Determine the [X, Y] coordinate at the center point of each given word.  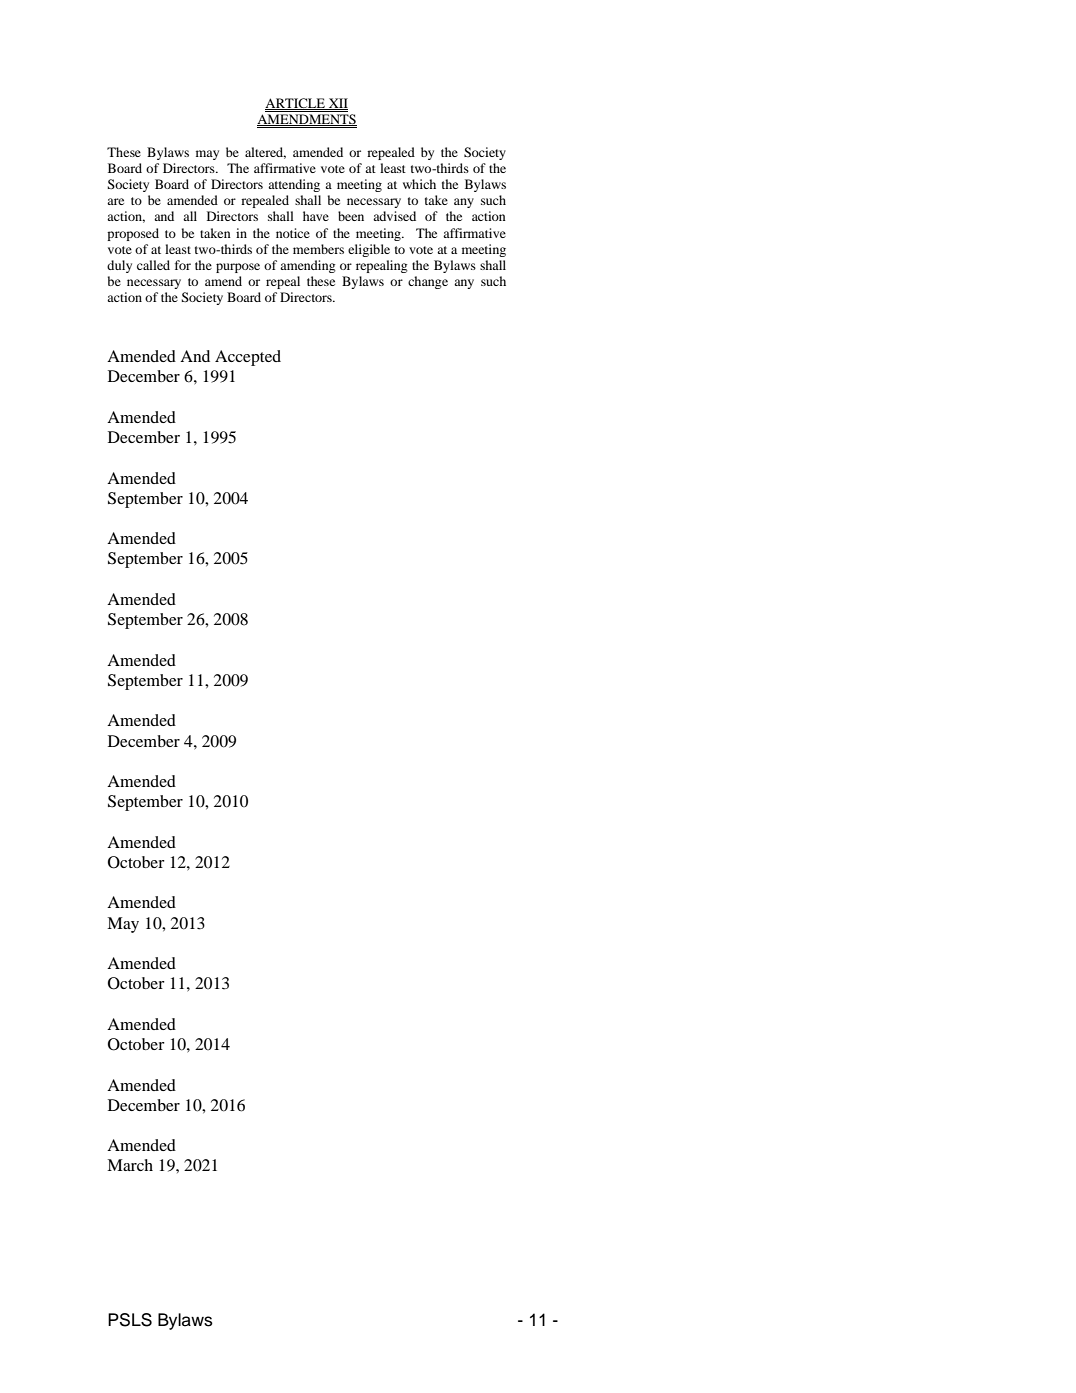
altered [265, 153]
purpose [238, 268]
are [115, 201]
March [130, 1165]
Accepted [248, 358]
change [428, 282]
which [419, 184]
